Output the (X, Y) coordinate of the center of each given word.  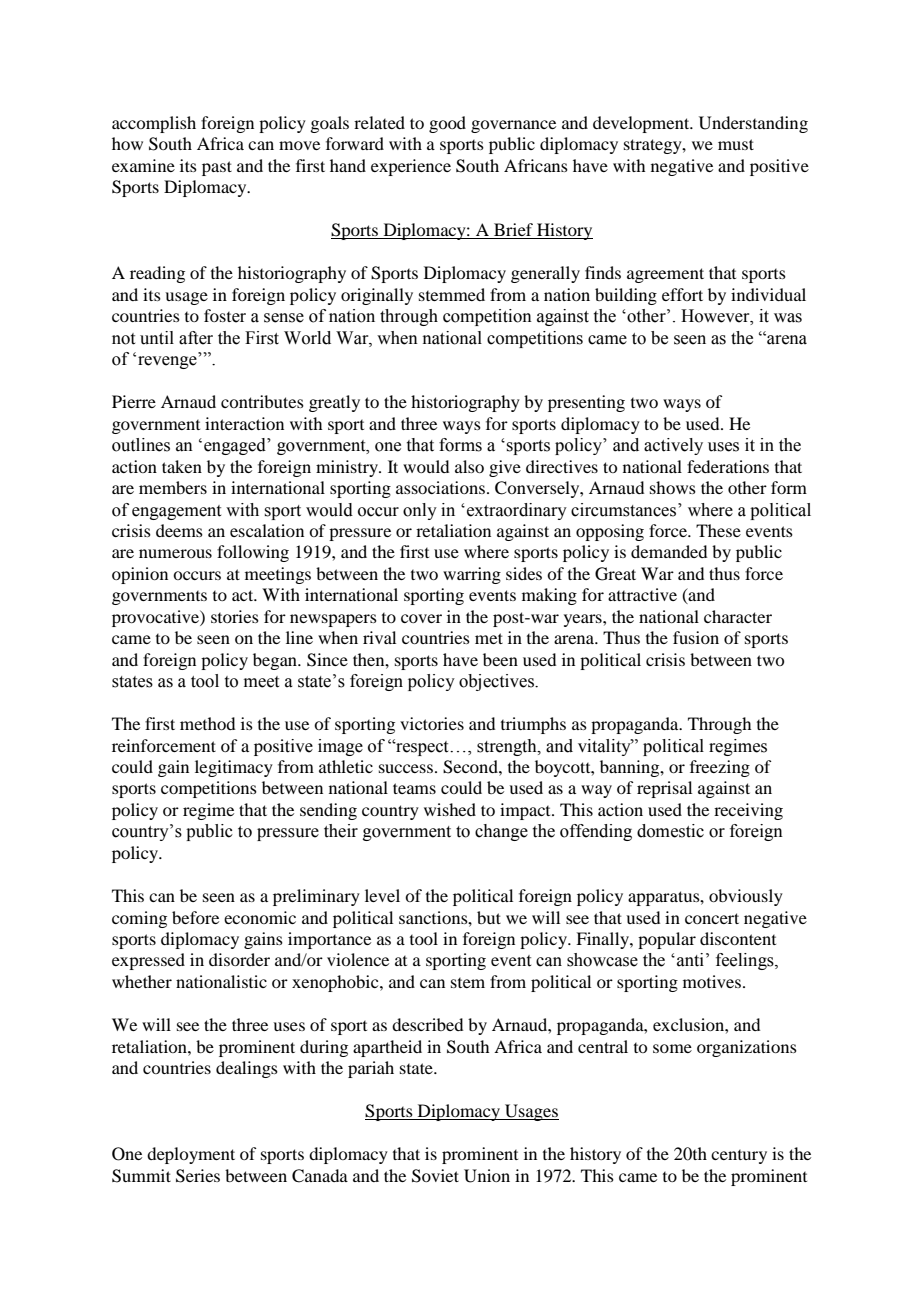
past (217, 168)
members (173, 487)
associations (440, 487)
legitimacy (234, 768)
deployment (191, 1155)
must (736, 144)
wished (450, 809)
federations (728, 466)
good (447, 124)
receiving (748, 811)
